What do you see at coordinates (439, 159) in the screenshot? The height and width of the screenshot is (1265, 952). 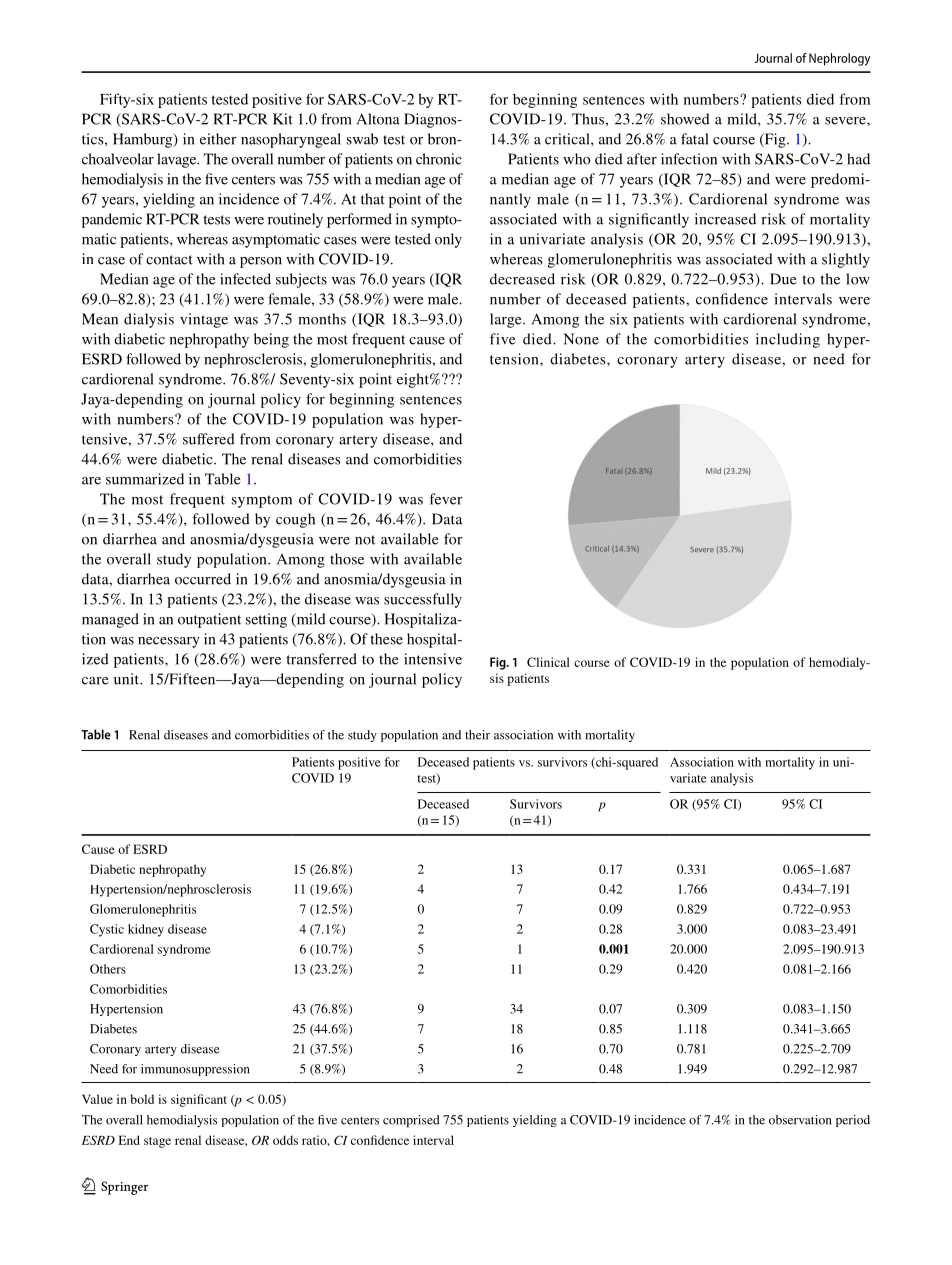 I see `chronic` at bounding box center [439, 159].
